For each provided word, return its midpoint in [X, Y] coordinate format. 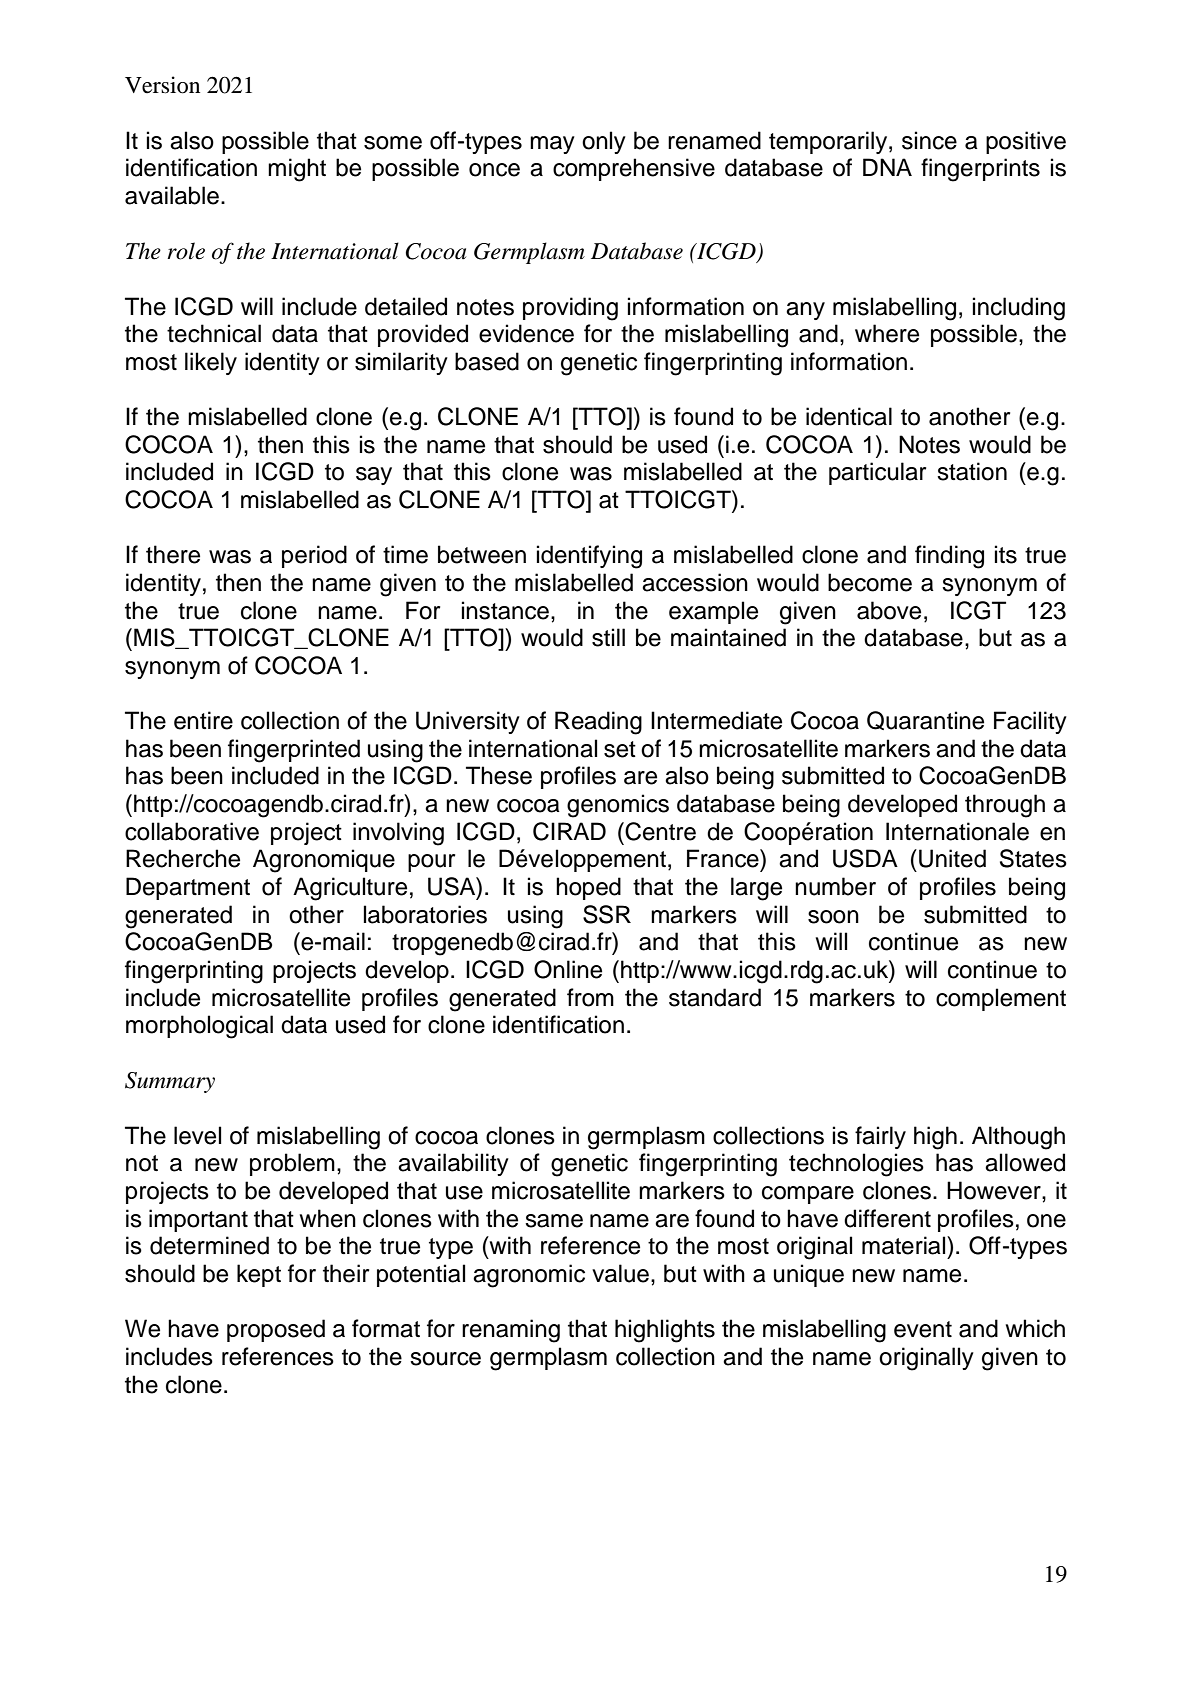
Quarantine [925, 720]
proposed [276, 1330]
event [923, 1329]
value [620, 1273]
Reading [598, 723]
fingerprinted [294, 751]
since [929, 140]
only [604, 142]
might [297, 170]
